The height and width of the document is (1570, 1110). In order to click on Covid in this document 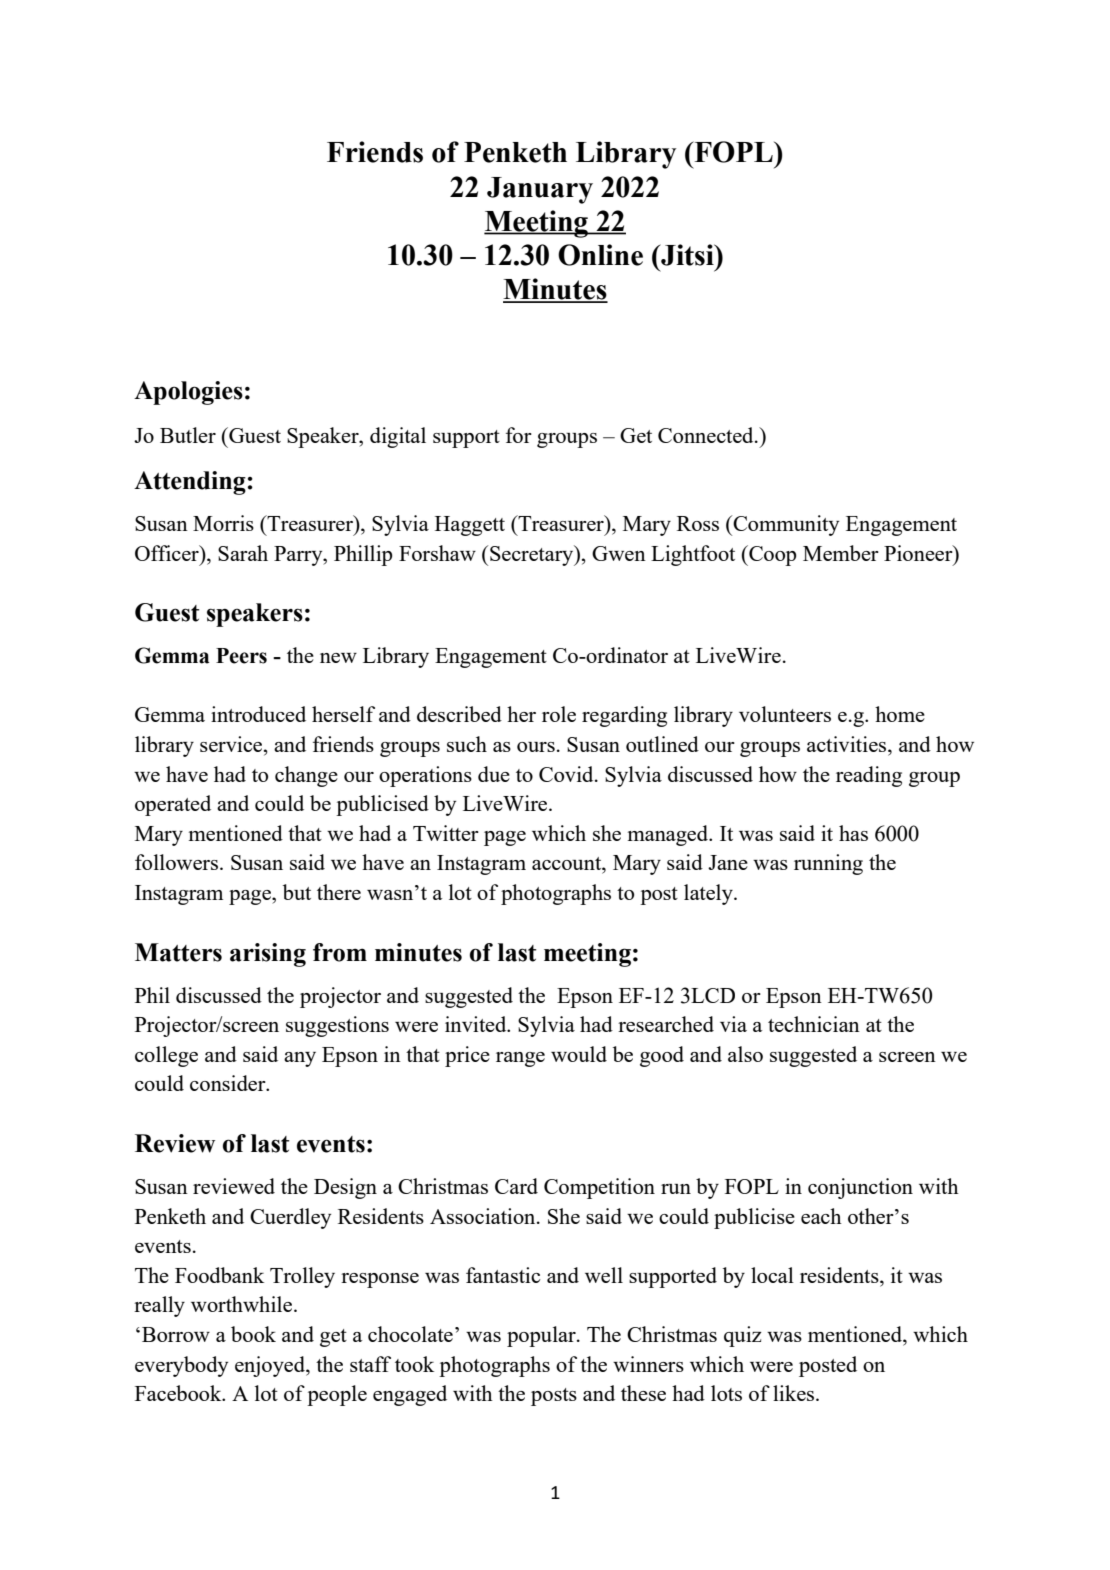, I will do `click(567, 774)`.
